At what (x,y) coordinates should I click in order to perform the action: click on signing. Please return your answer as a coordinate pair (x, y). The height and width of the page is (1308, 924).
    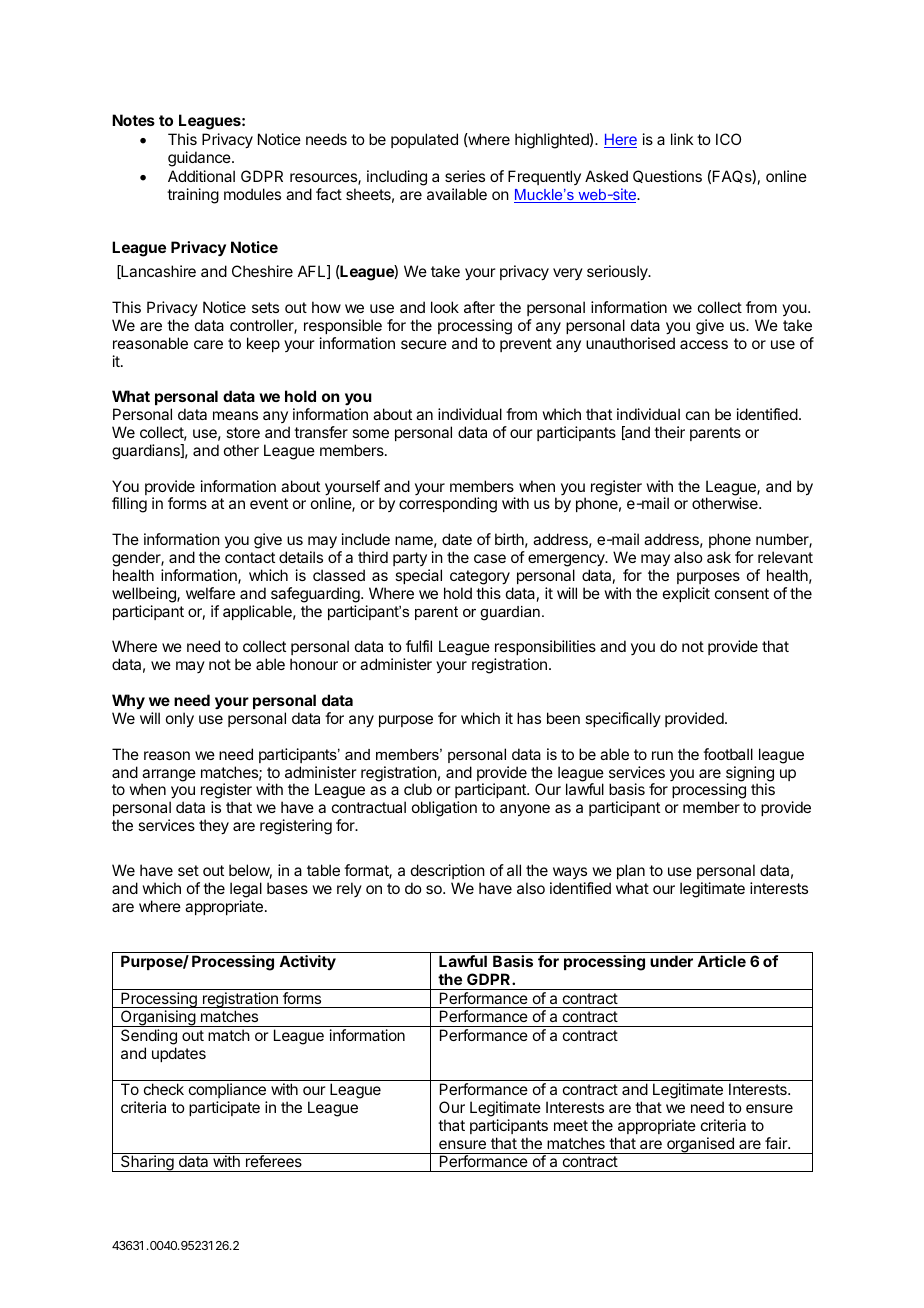
    Looking at the image, I should click on (750, 775).
